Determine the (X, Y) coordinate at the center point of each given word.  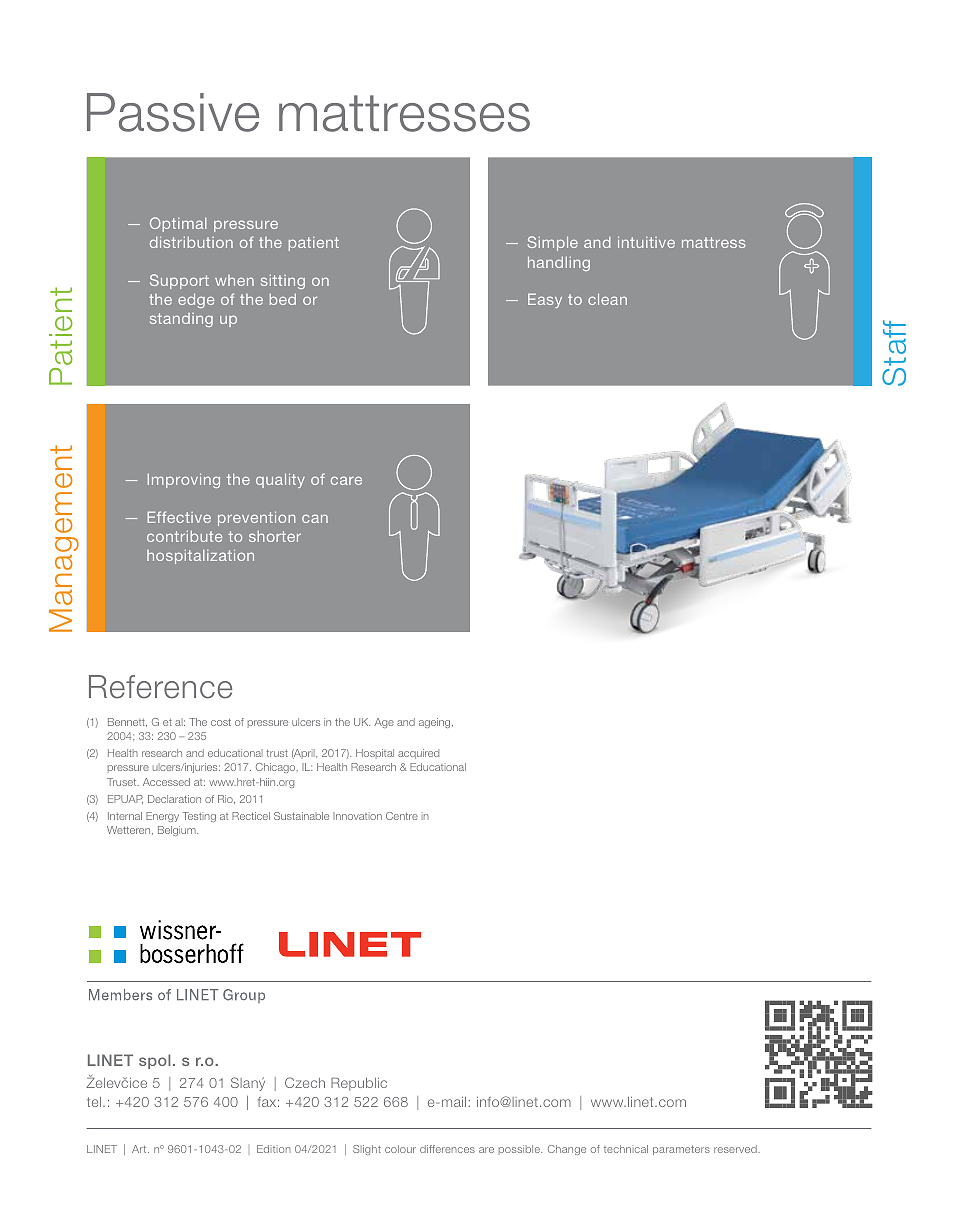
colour (400, 1149)
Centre (402, 816)
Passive (173, 112)
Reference (160, 687)
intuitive (646, 242)
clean (607, 299)
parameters (681, 1150)
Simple (553, 243)
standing (181, 320)
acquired (418, 754)
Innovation (357, 816)
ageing (436, 723)
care (346, 480)
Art (140, 1149)
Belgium (178, 831)
